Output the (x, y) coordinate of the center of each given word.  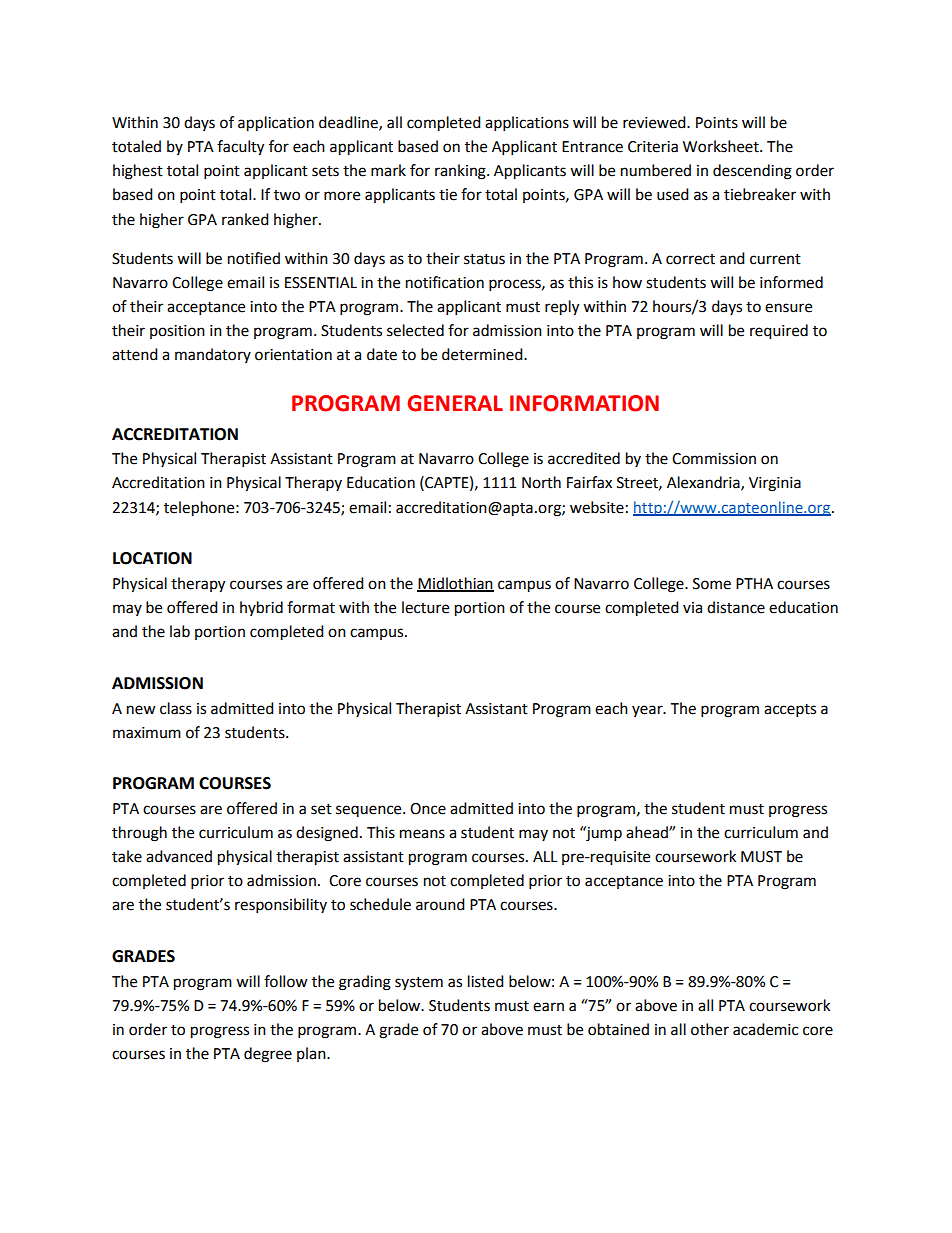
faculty (240, 148)
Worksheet (722, 146)
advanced (179, 856)
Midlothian (455, 584)
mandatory (213, 355)
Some (712, 584)
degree (268, 1055)
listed (486, 981)
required (779, 332)
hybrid (261, 608)
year (648, 711)
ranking (461, 172)
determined (483, 354)
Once (428, 809)
